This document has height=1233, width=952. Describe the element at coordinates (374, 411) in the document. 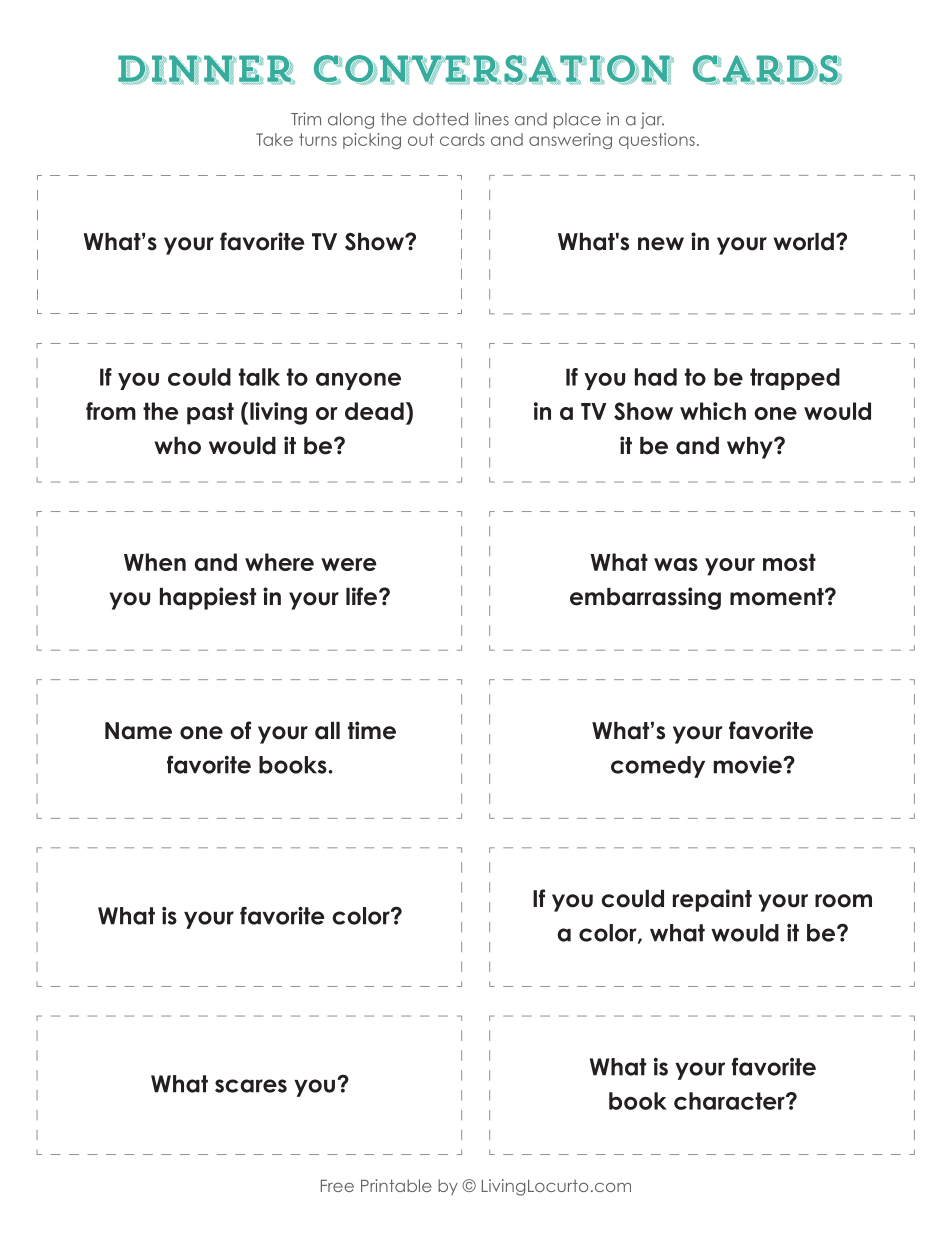

I see `dead` at that location.
